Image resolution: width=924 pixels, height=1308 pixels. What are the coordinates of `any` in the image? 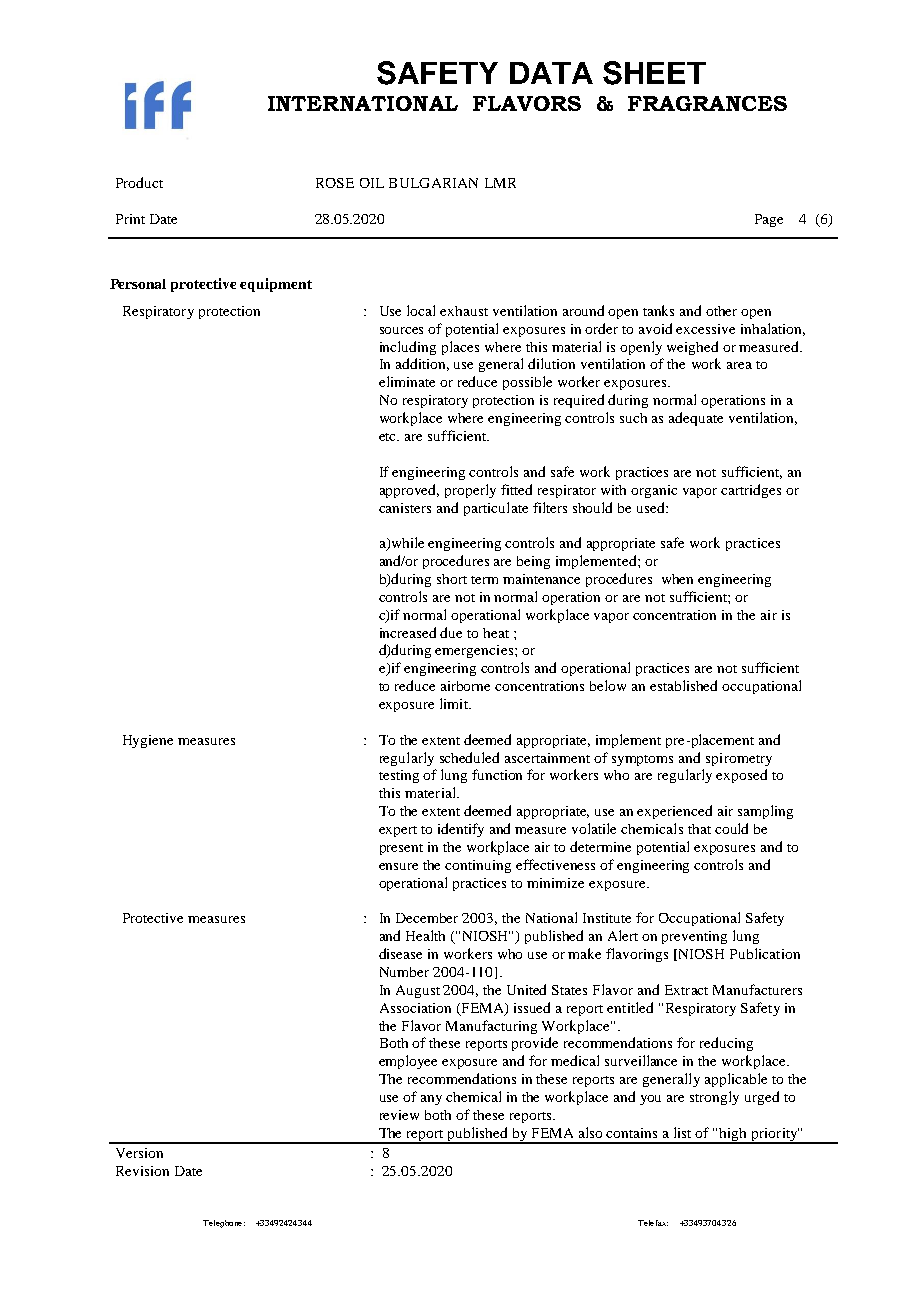 It's located at (431, 1100).
